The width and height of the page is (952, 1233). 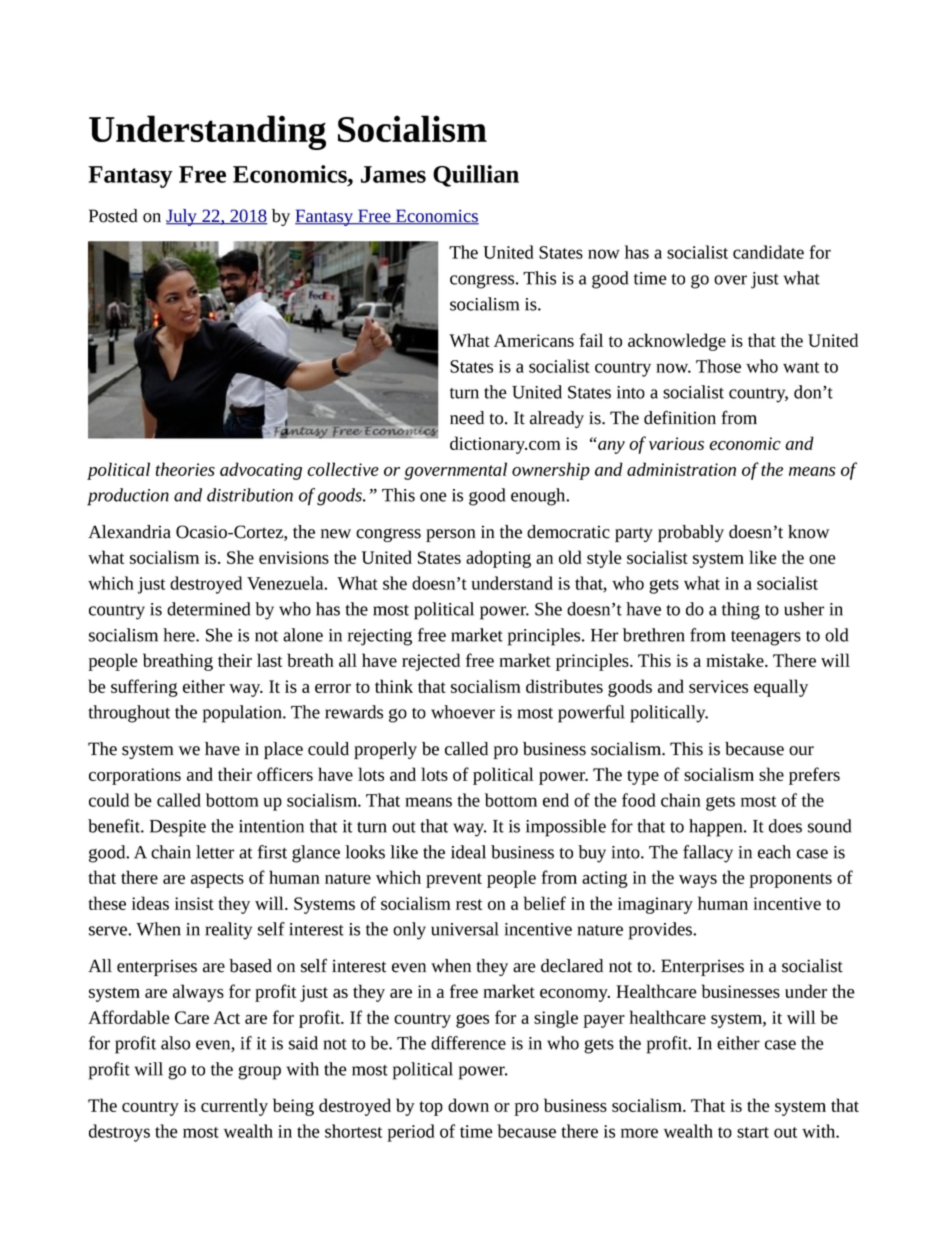 What do you see at coordinates (431, 662) in the page?
I see `rejected` at bounding box center [431, 662].
